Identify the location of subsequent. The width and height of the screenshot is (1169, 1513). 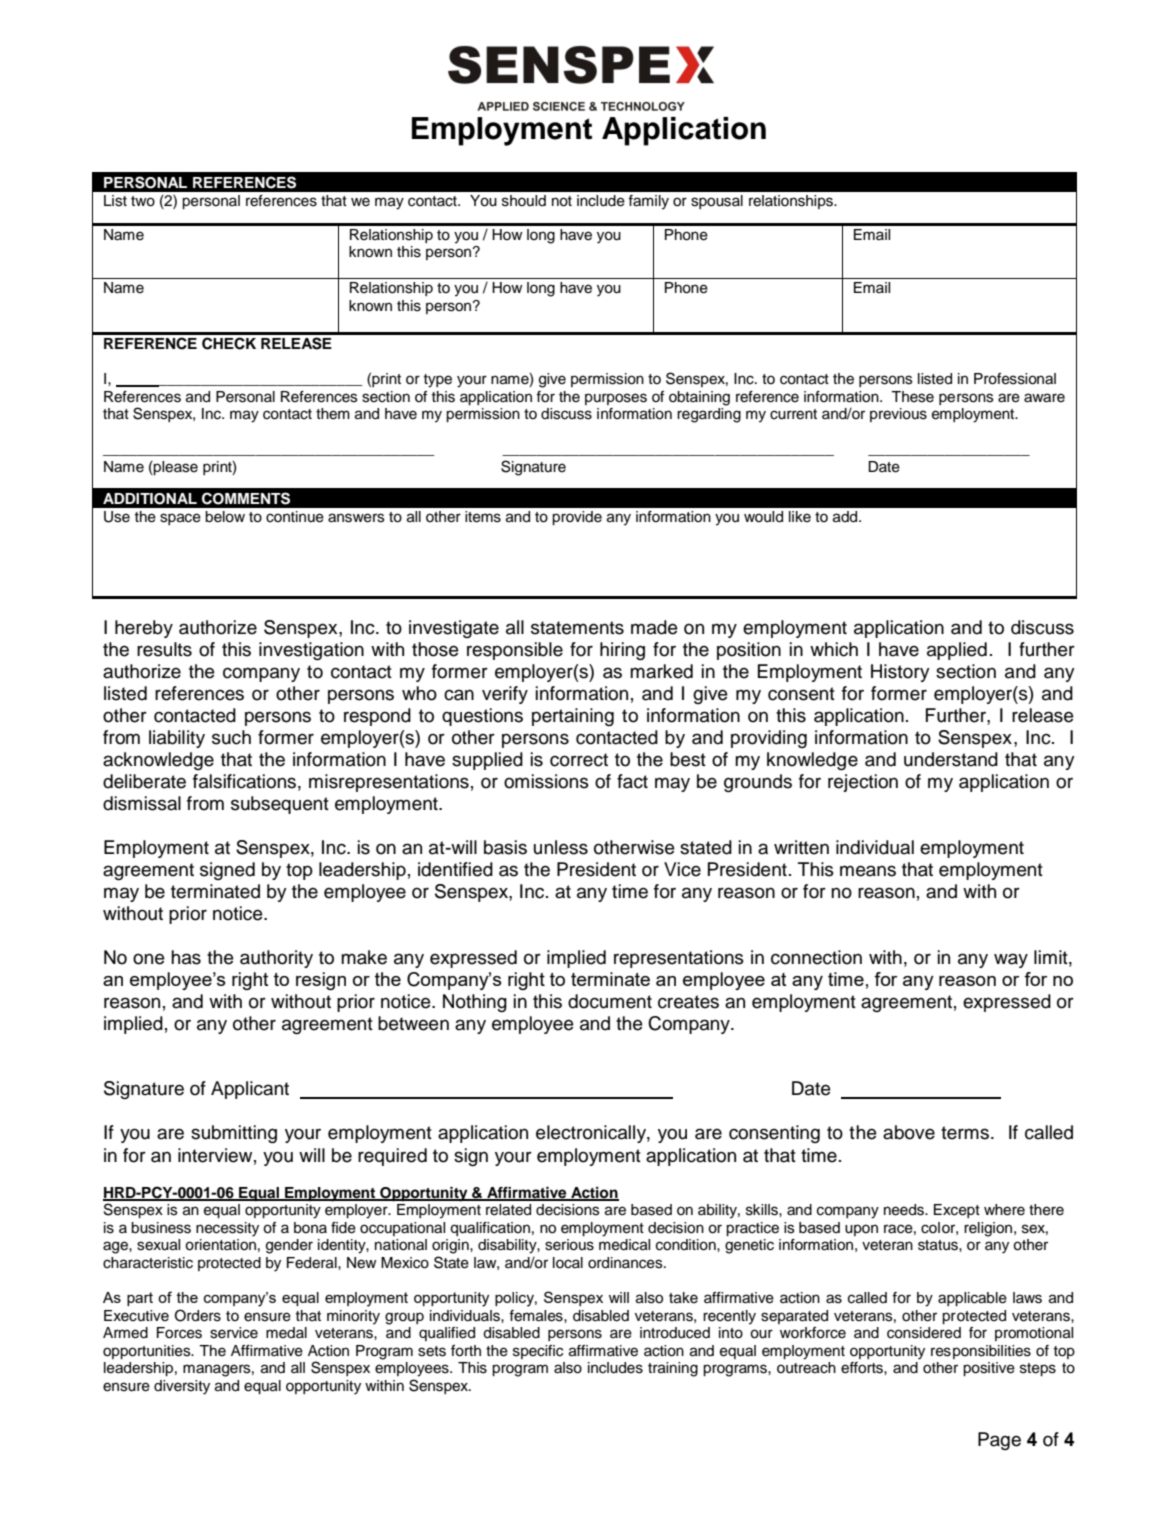
(280, 805).
